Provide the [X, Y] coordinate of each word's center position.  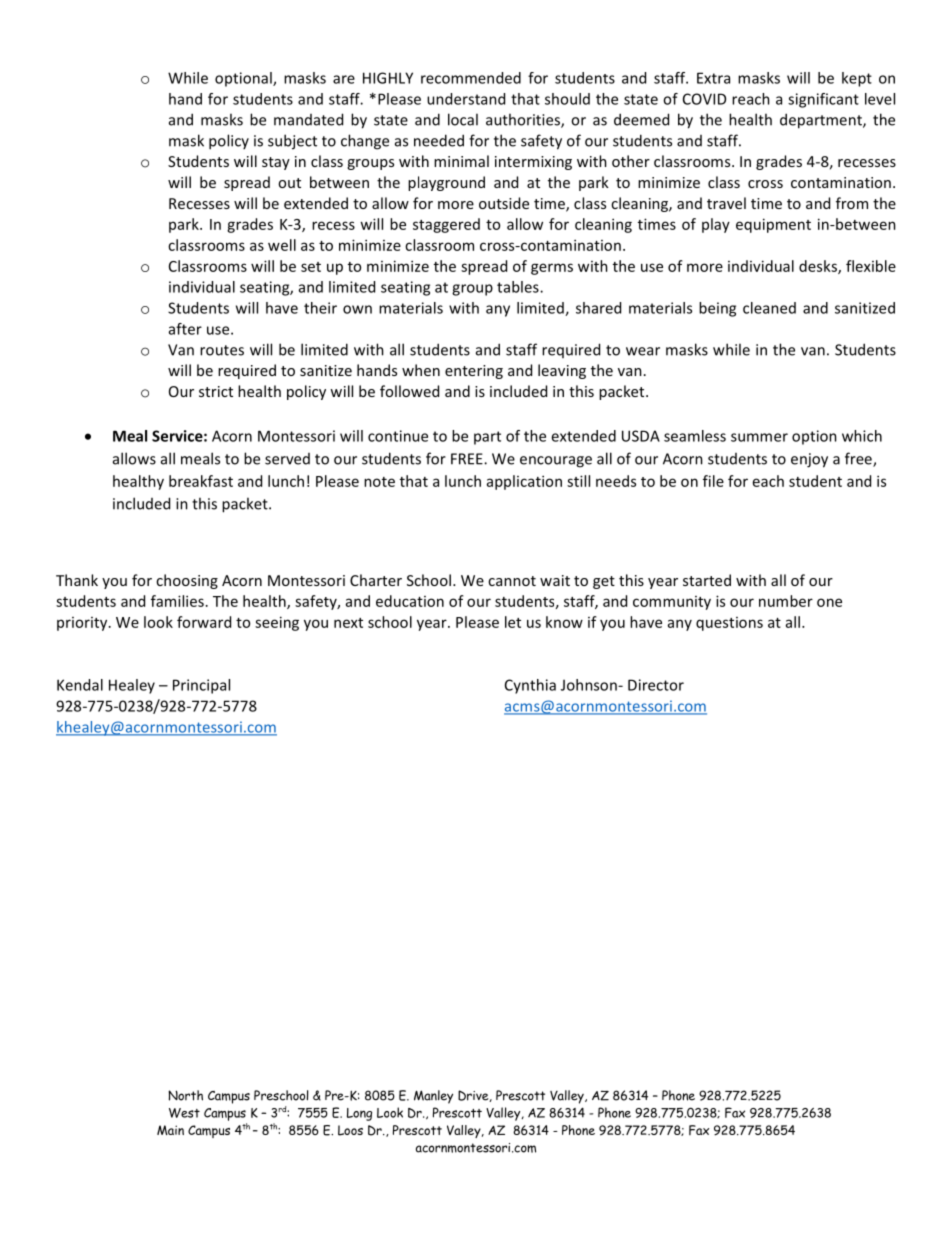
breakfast [201, 481]
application [524, 482]
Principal [201, 686]
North [185, 1095]
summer [759, 437]
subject [292, 142]
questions [729, 624]
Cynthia [530, 686]
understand [466, 99]
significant [823, 100]
